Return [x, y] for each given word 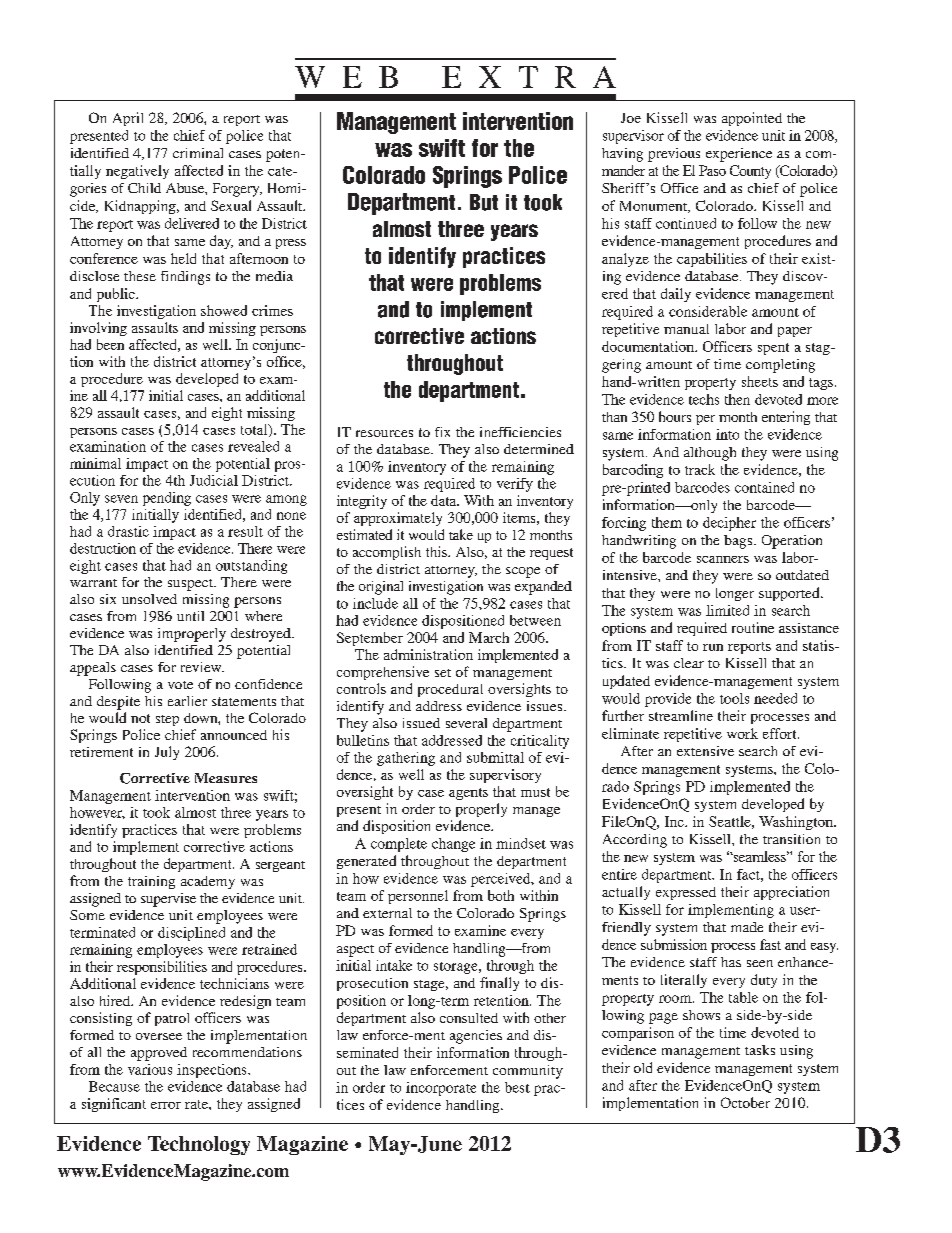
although [710, 454]
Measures [226, 778]
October [745, 1102]
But [484, 202]
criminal [198, 153]
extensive [705, 751]
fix [442, 432]
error [166, 1105]
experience [739, 155]
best [517, 1087]
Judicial [214, 480]
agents [468, 794]
